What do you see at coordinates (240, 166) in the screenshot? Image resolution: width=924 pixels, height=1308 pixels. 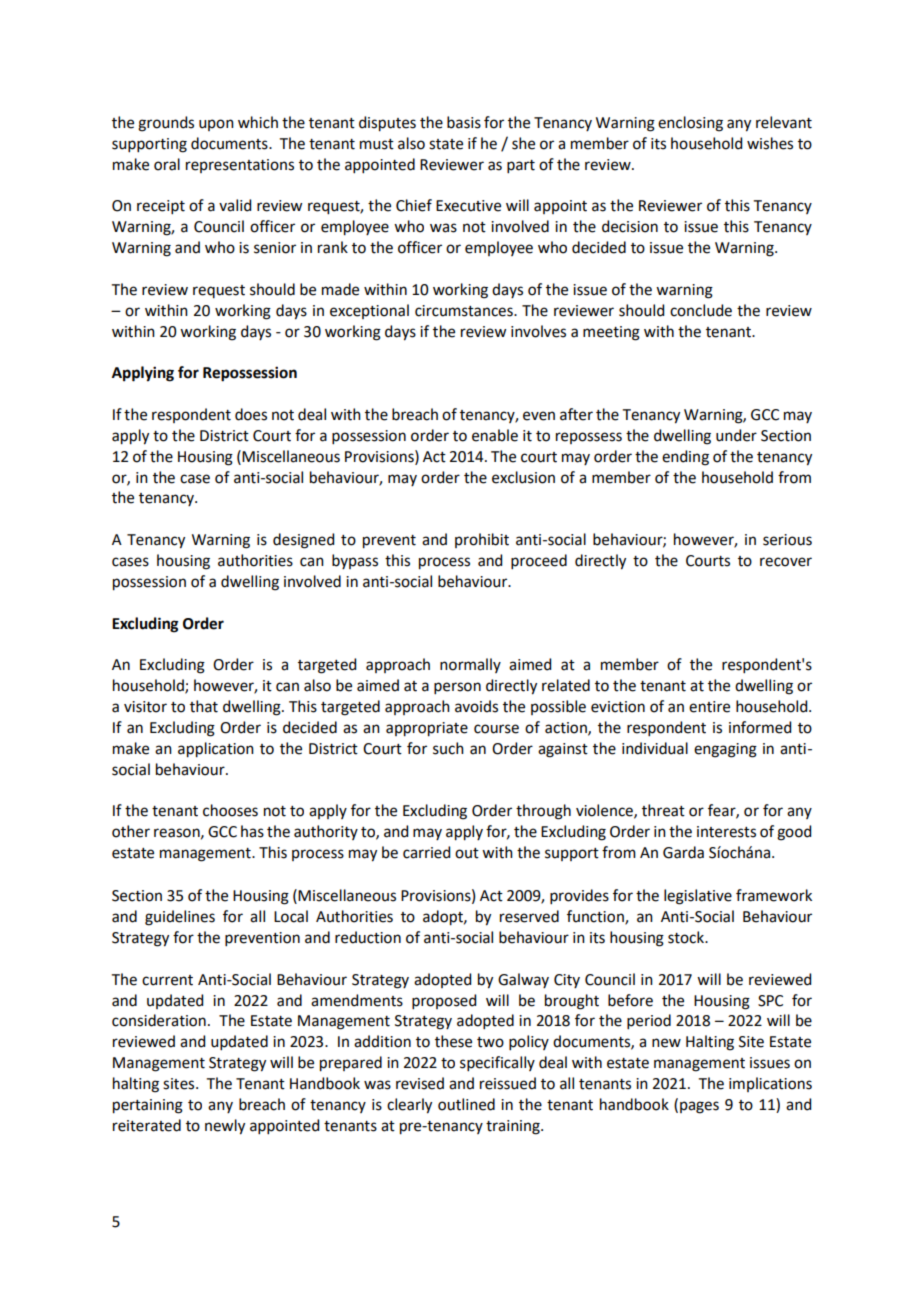 I see `representations` at bounding box center [240, 166].
